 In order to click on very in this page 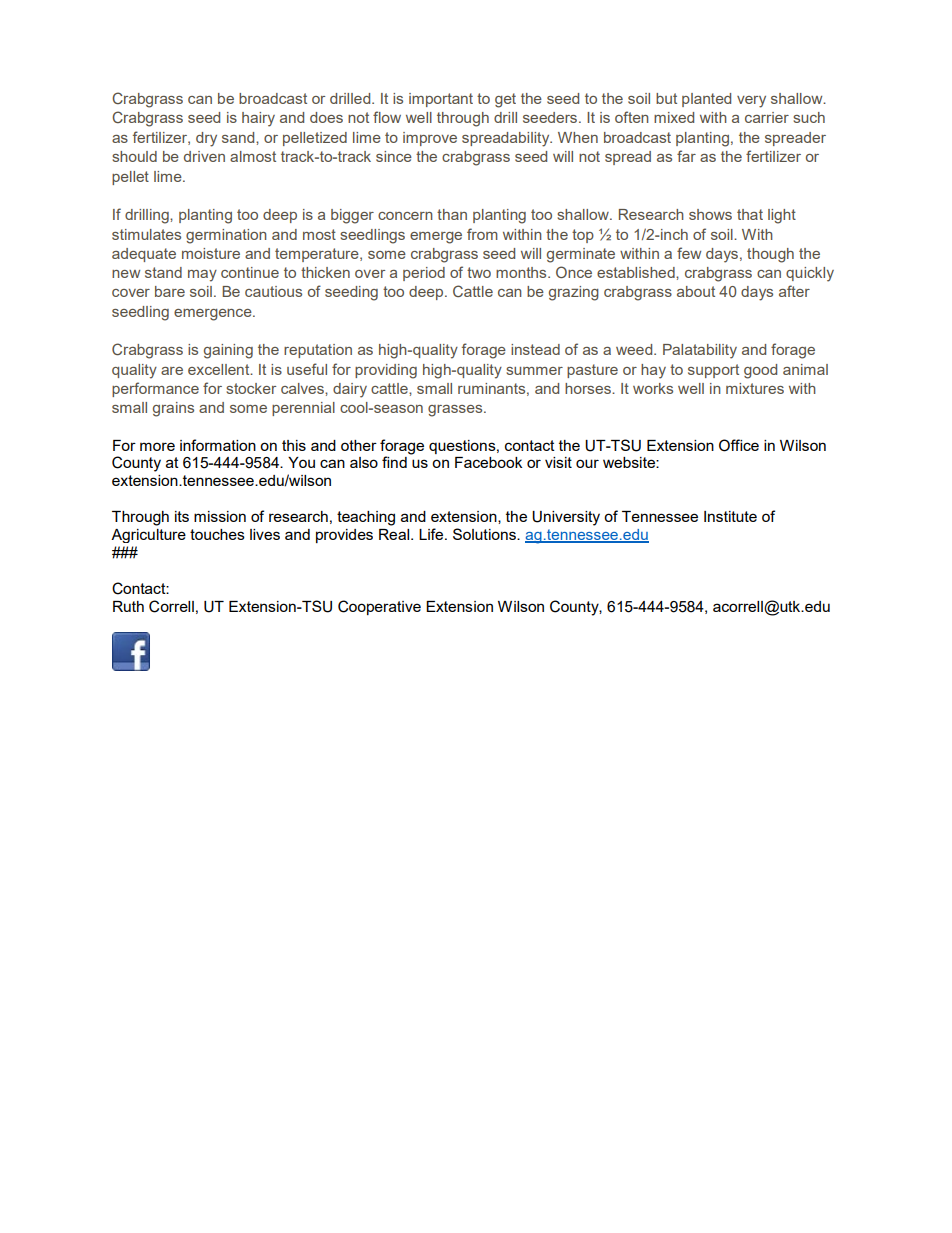, I will do `click(751, 102)`.
